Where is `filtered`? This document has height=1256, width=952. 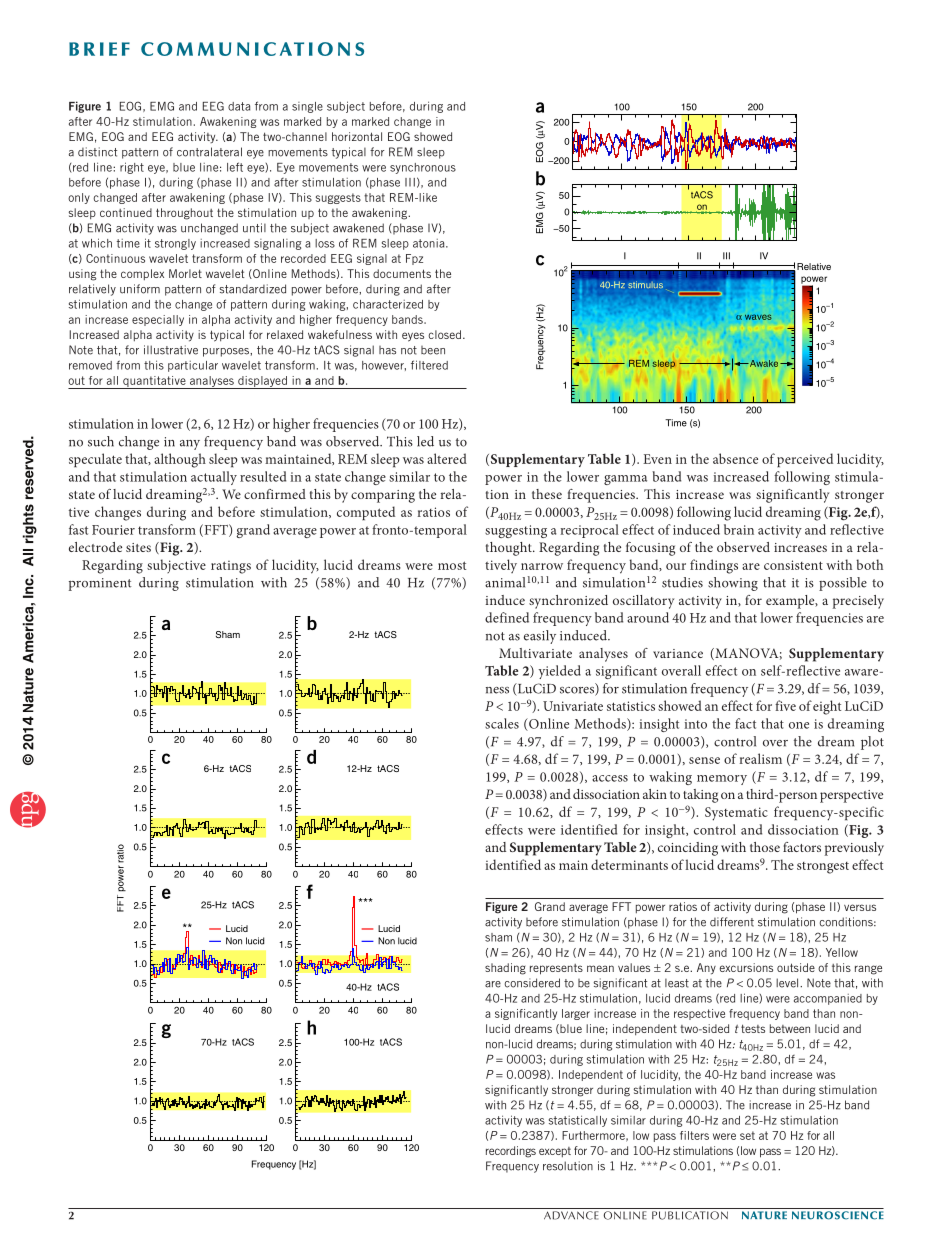 filtered is located at coordinates (429, 365).
